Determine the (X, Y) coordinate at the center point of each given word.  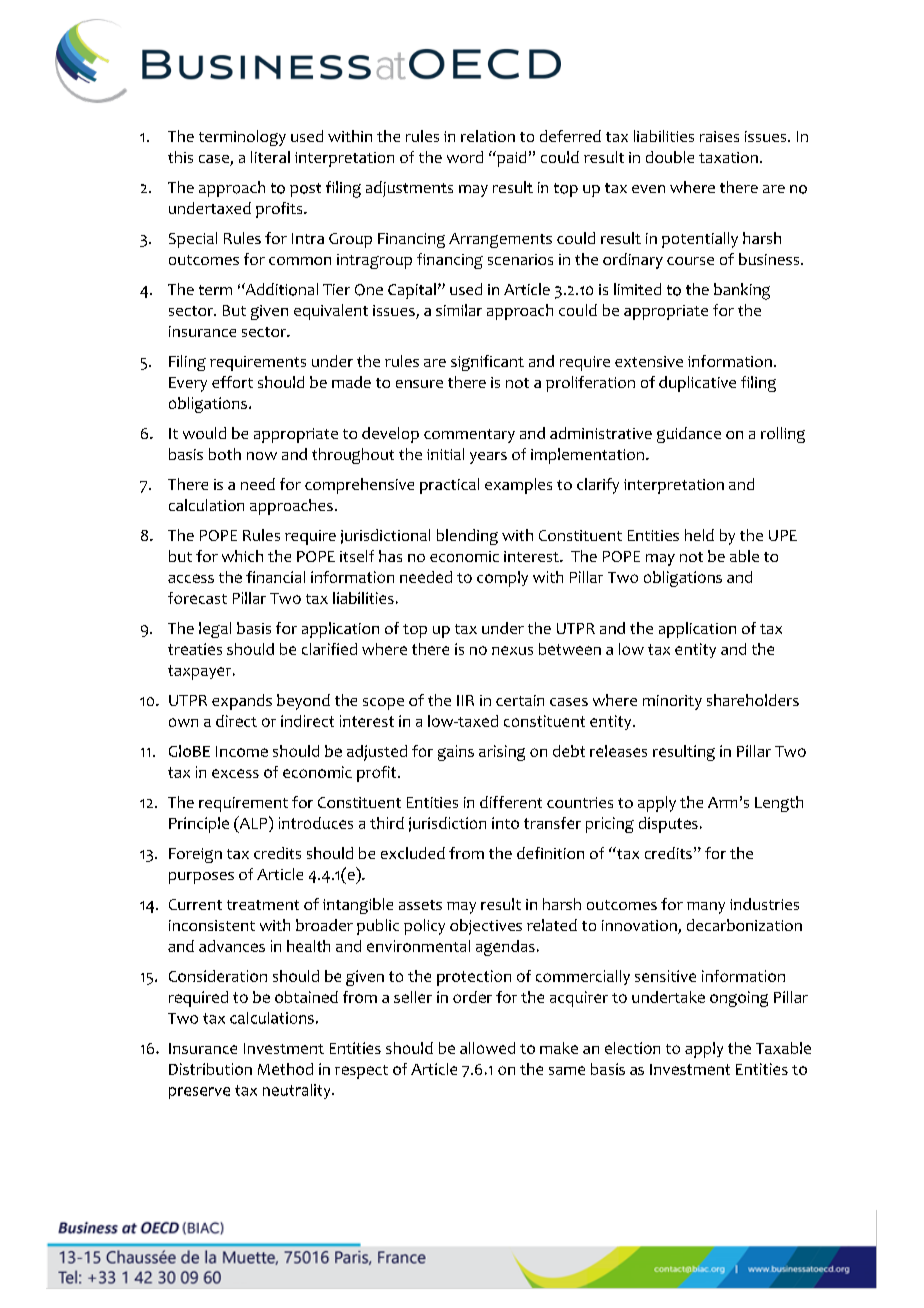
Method (285, 1069)
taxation (728, 157)
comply (502, 579)
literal (270, 157)
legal (215, 630)
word (465, 157)
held (699, 535)
